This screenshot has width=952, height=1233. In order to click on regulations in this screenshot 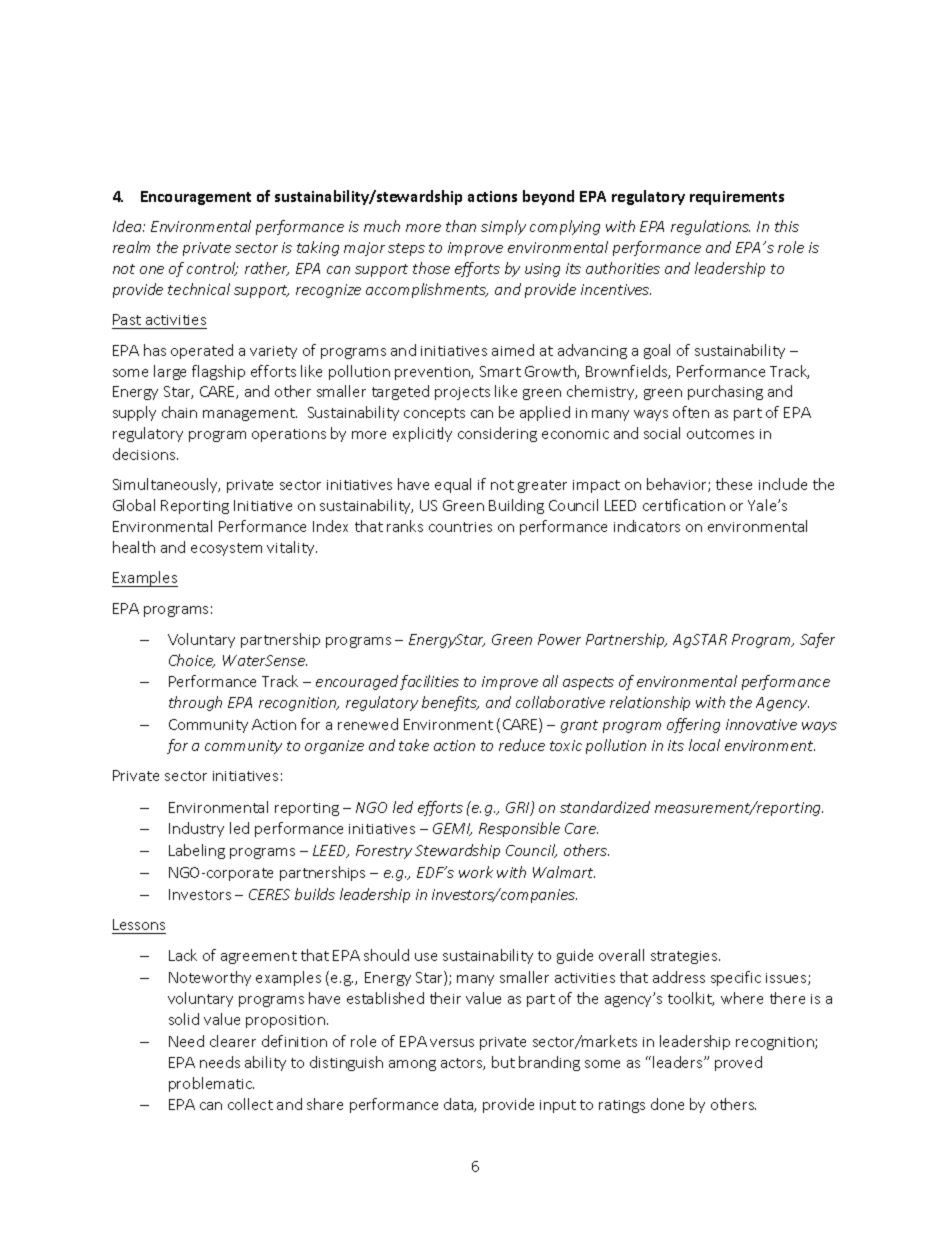, I will do `click(710, 227)`.
